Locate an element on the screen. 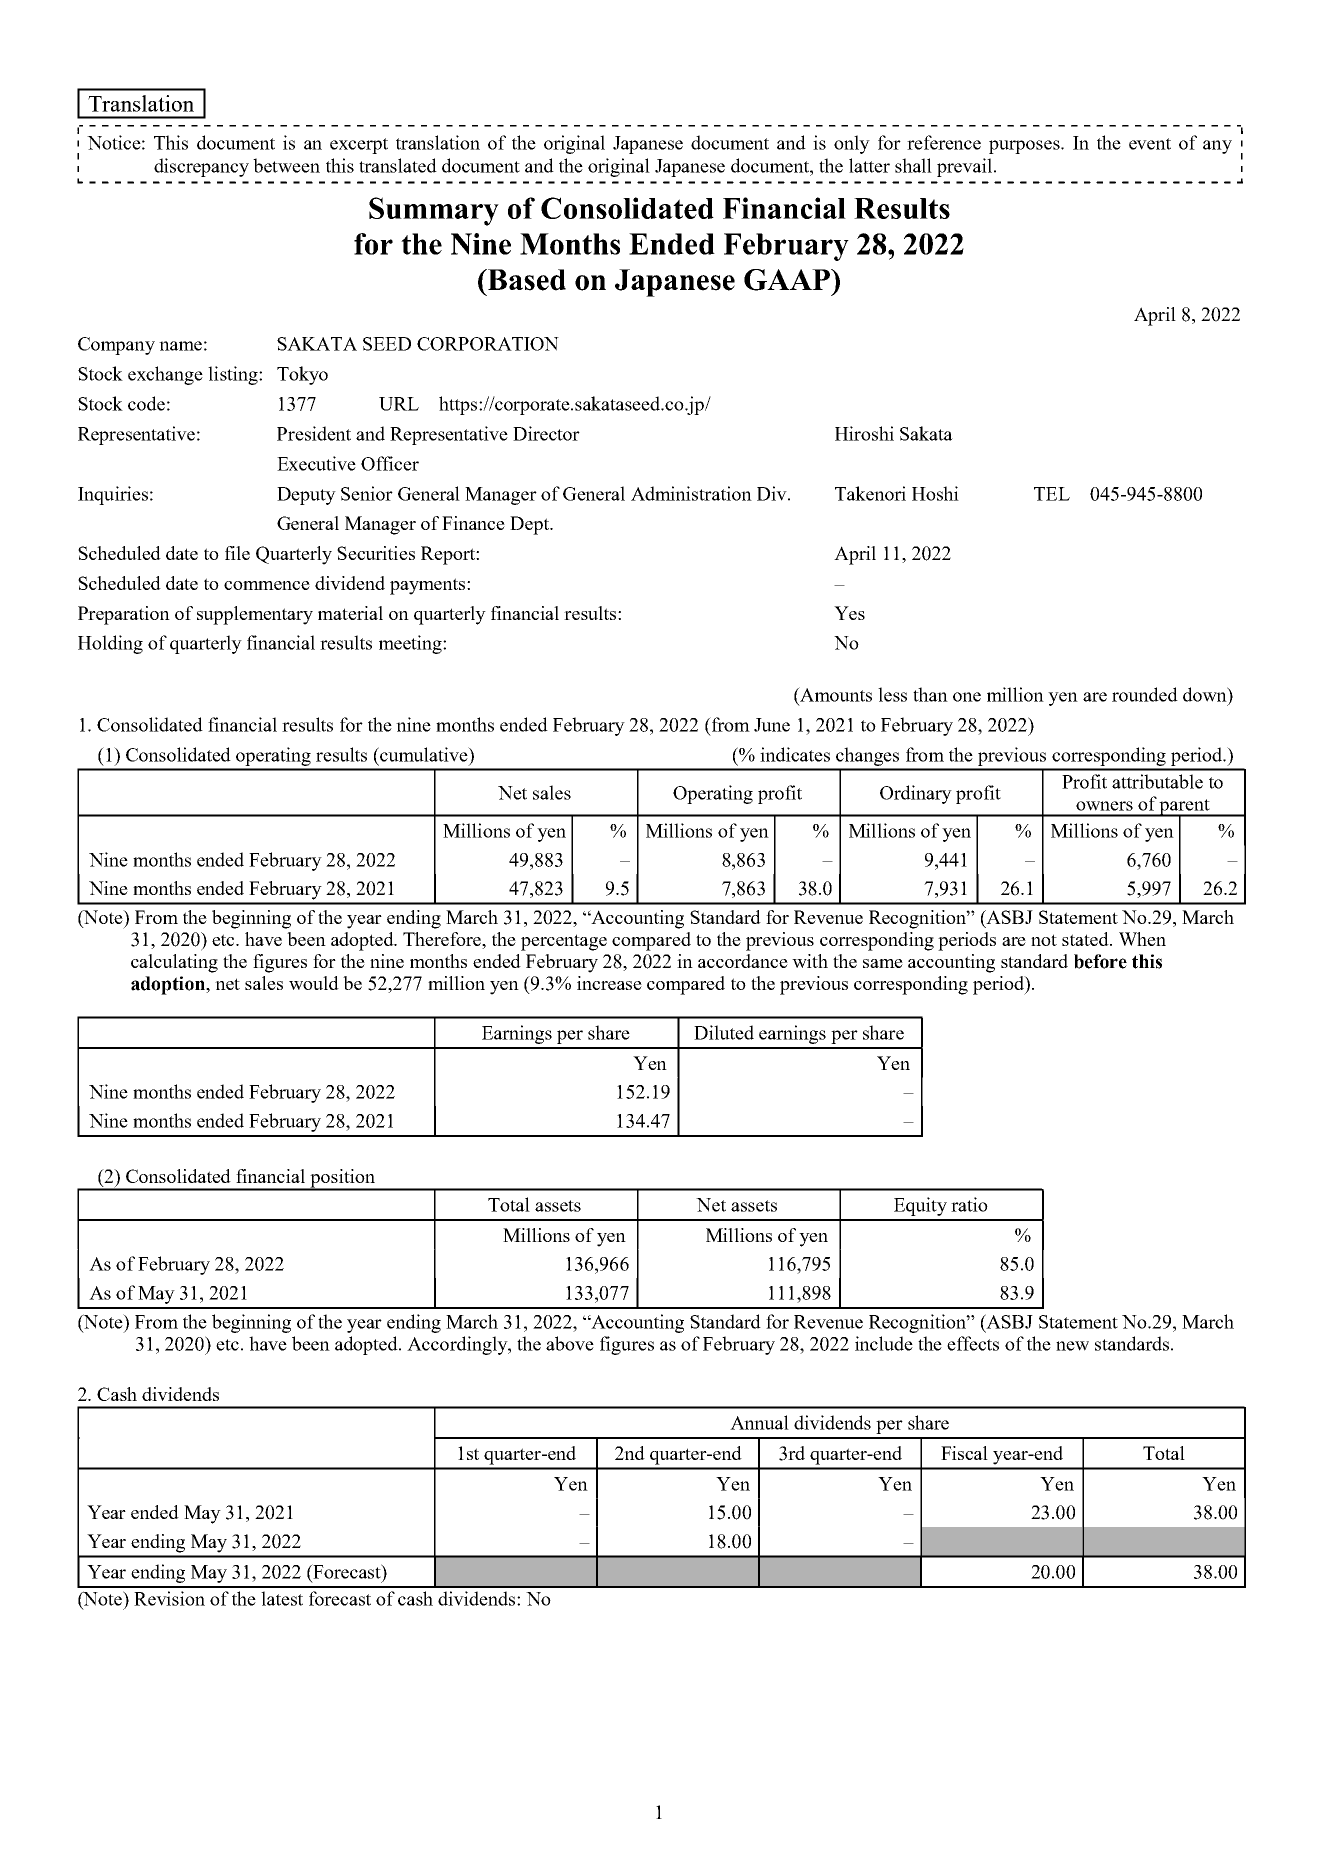  latest is located at coordinates (282, 1598).
